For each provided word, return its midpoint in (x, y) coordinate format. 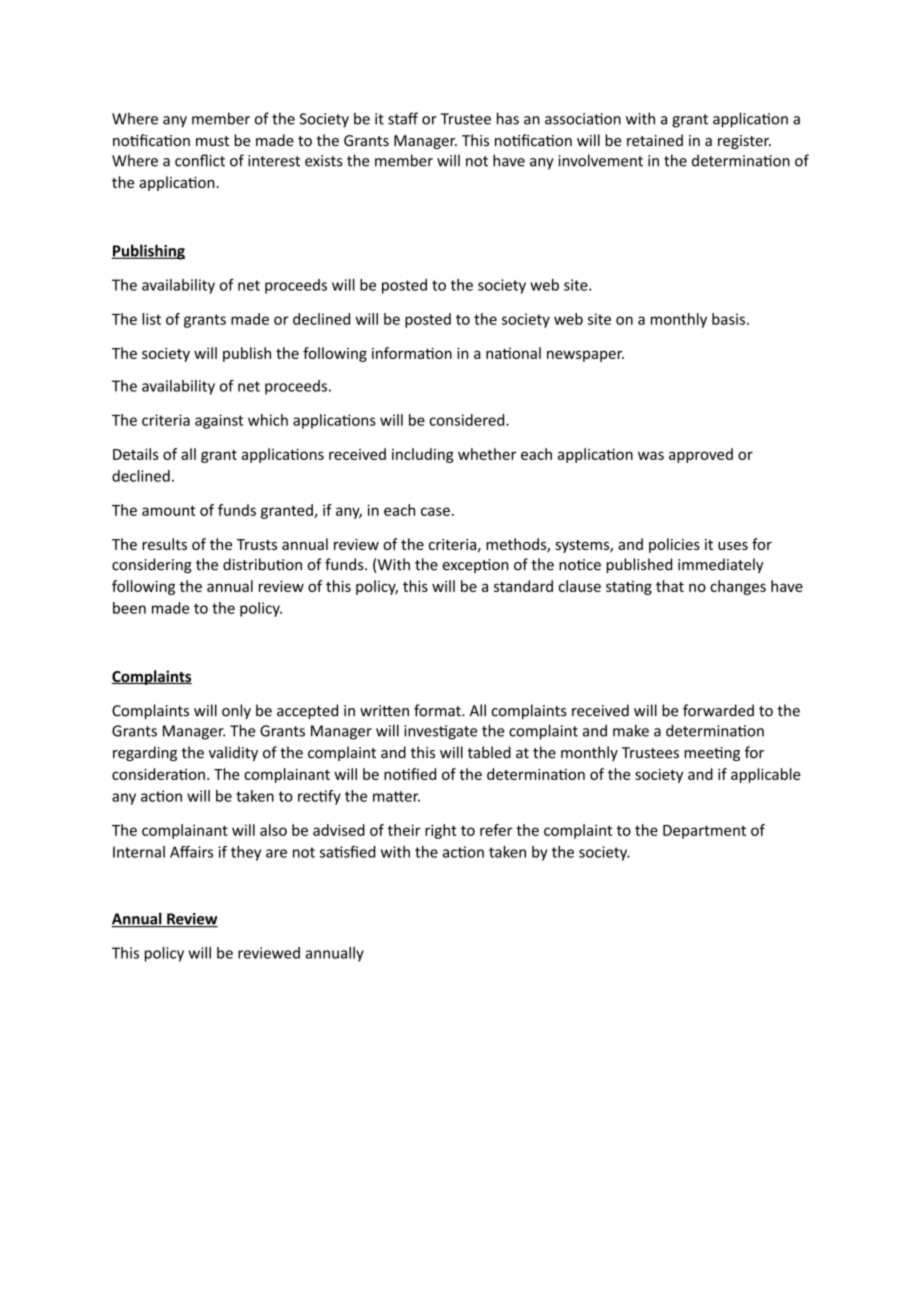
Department (704, 832)
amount (169, 510)
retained (655, 140)
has (508, 118)
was (651, 455)
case (435, 511)
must (212, 141)
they (246, 853)
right (441, 831)
